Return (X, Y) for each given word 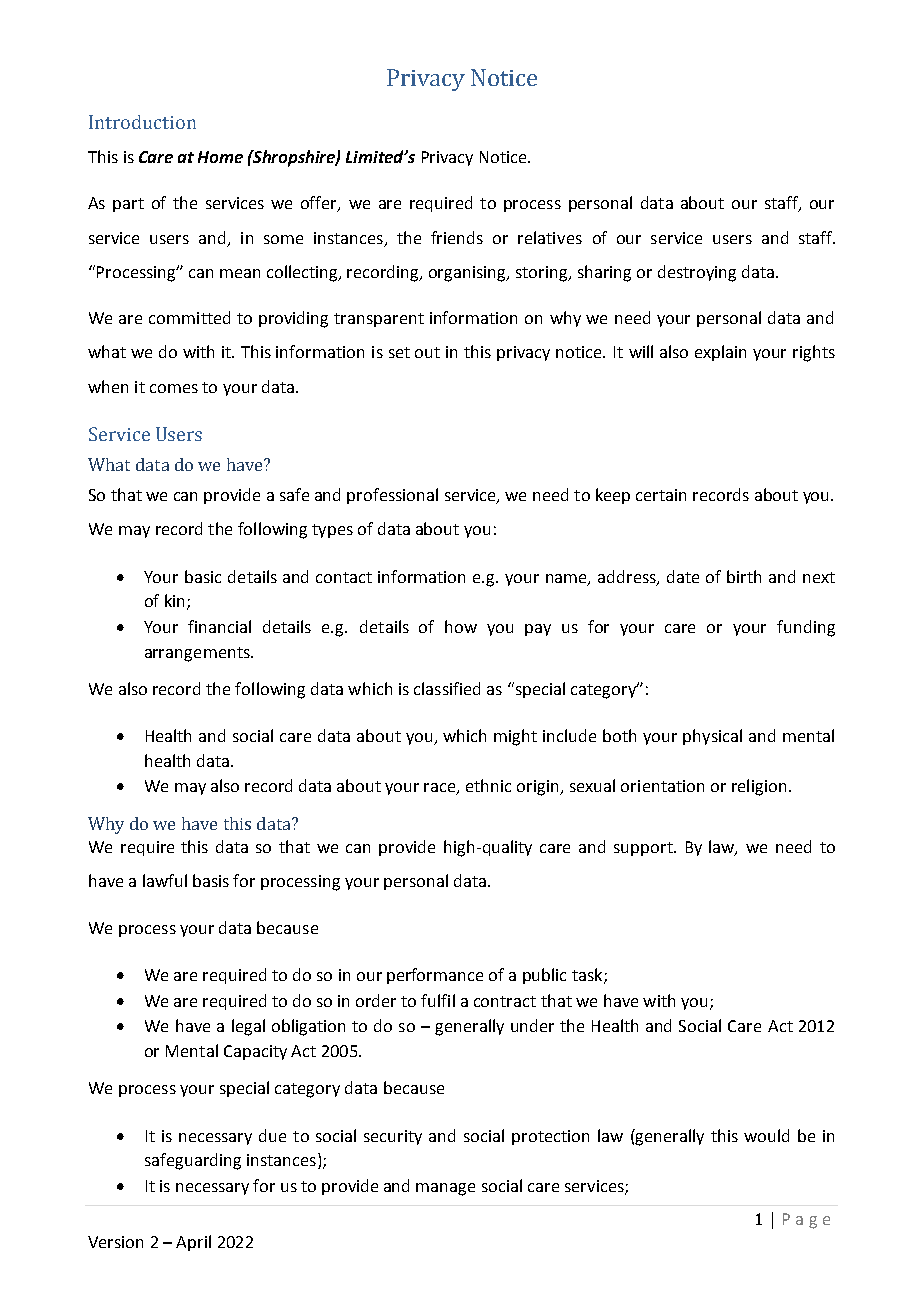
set (399, 352)
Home (220, 157)
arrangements (198, 654)
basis (211, 880)
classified (447, 688)
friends (457, 237)
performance (435, 976)
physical (712, 737)
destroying (697, 273)
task (588, 976)
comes (174, 388)
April (193, 1243)
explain (720, 353)
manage (445, 1189)
